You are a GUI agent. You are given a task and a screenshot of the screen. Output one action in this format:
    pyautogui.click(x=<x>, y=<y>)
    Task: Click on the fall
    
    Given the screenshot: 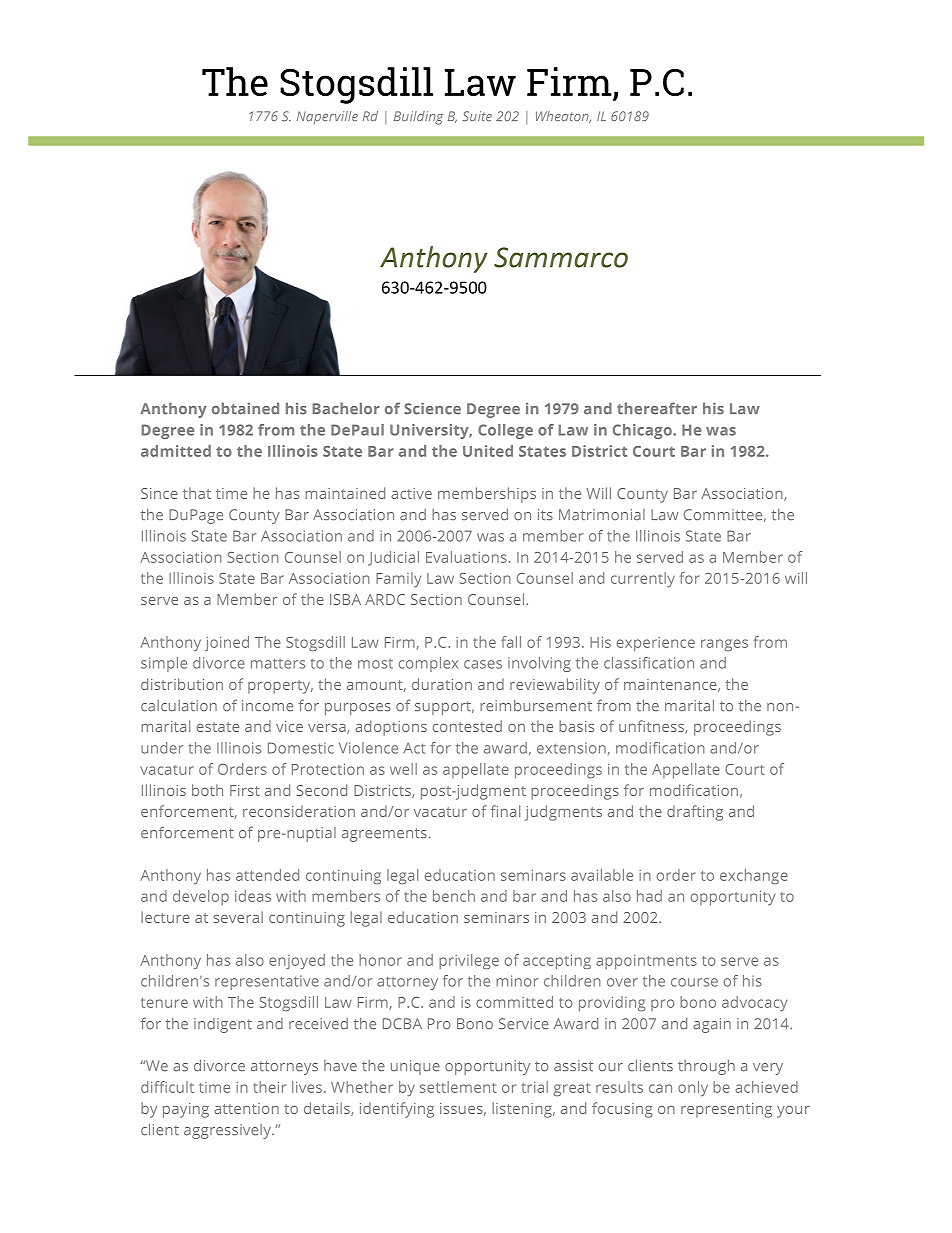 What is the action you would take?
    pyautogui.click(x=511, y=642)
